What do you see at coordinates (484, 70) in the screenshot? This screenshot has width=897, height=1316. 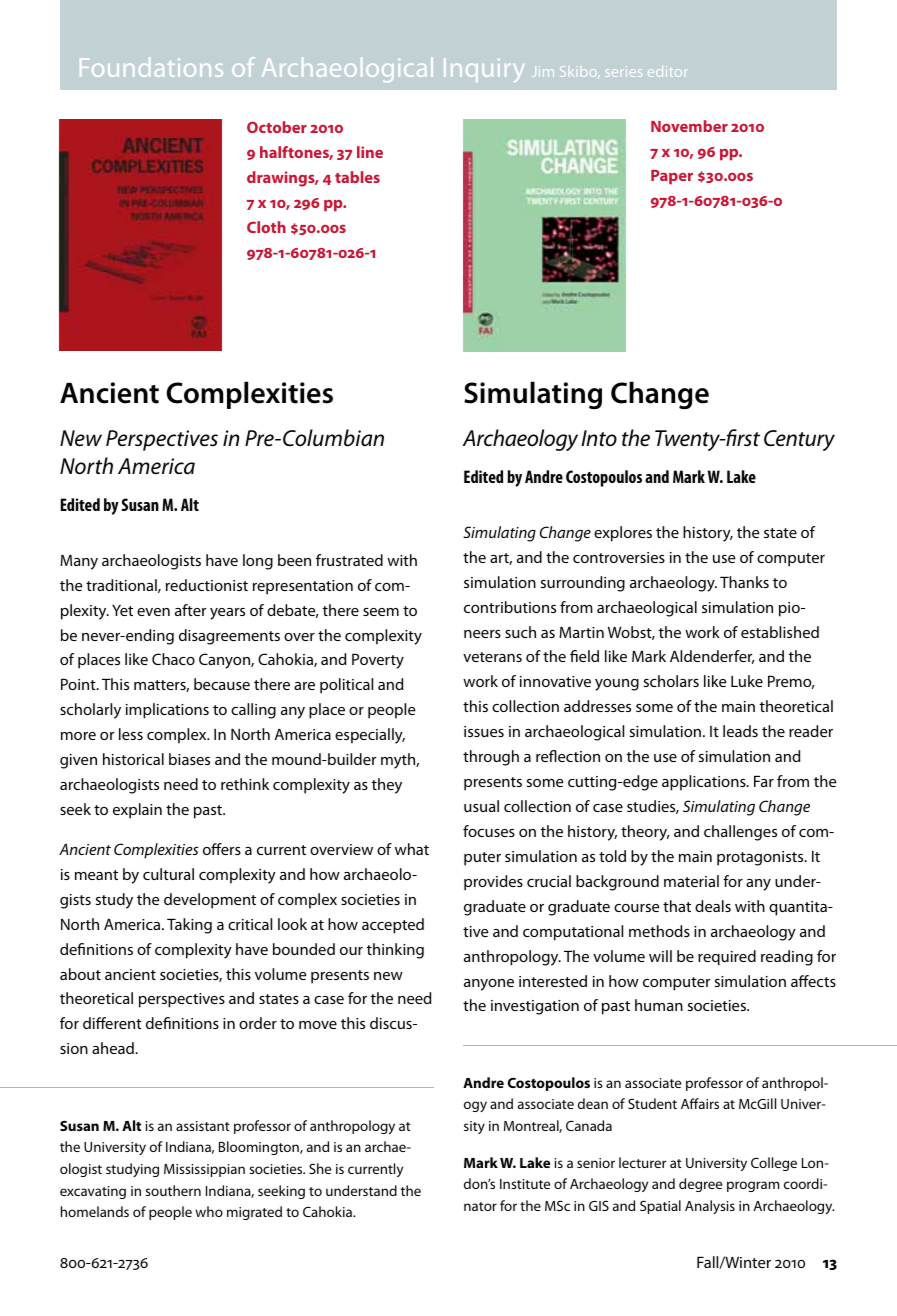 I see `Inquiry` at bounding box center [484, 70].
